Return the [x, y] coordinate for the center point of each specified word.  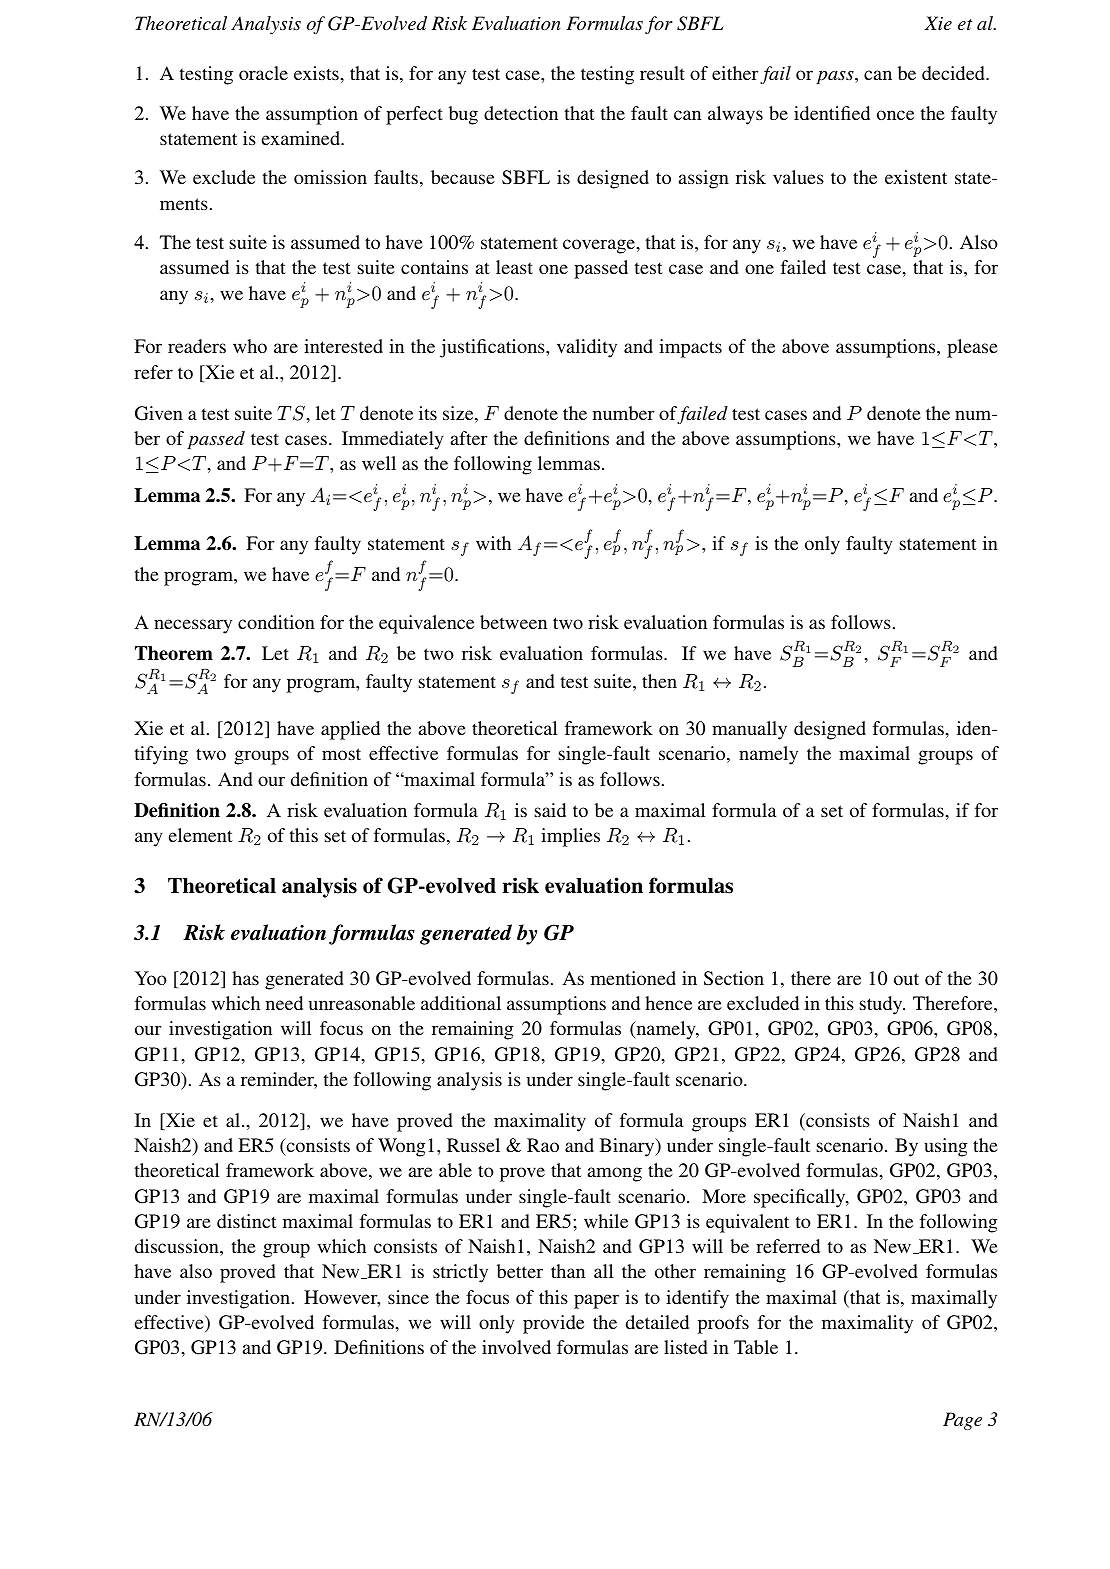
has [245, 978]
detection [521, 113]
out [906, 979]
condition [276, 622]
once [895, 115]
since [408, 1297]
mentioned [633, 978]
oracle [263, 73]
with [493, 543]
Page [962, 1421]
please [972, 348]
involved [516, 1347]
